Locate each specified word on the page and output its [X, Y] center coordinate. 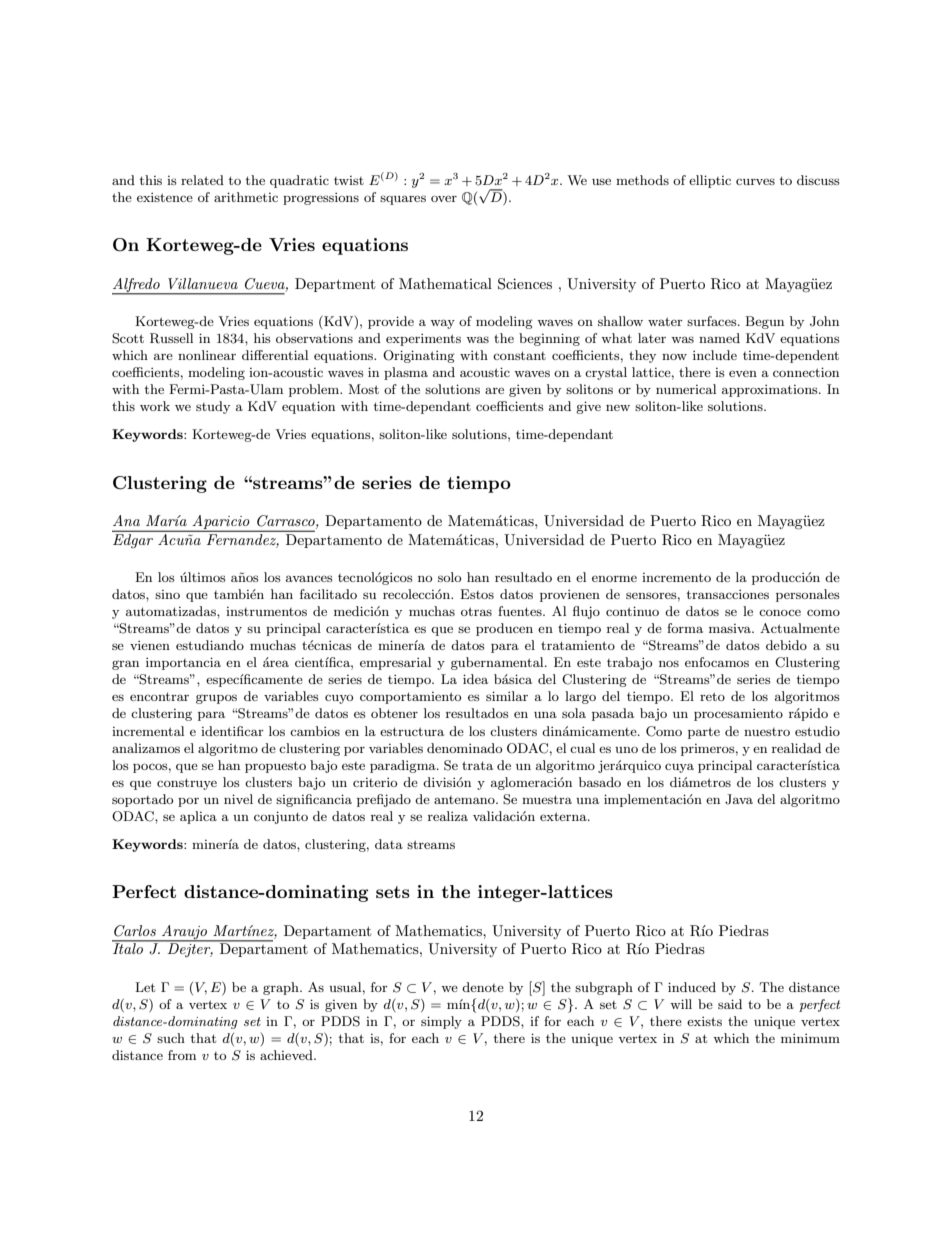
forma [685, 628]
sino [167, 594]
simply [441, 1022]
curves [755, 181]
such [171, 1038]
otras [476, 611]
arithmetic [246, 197]
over [444, 198]
